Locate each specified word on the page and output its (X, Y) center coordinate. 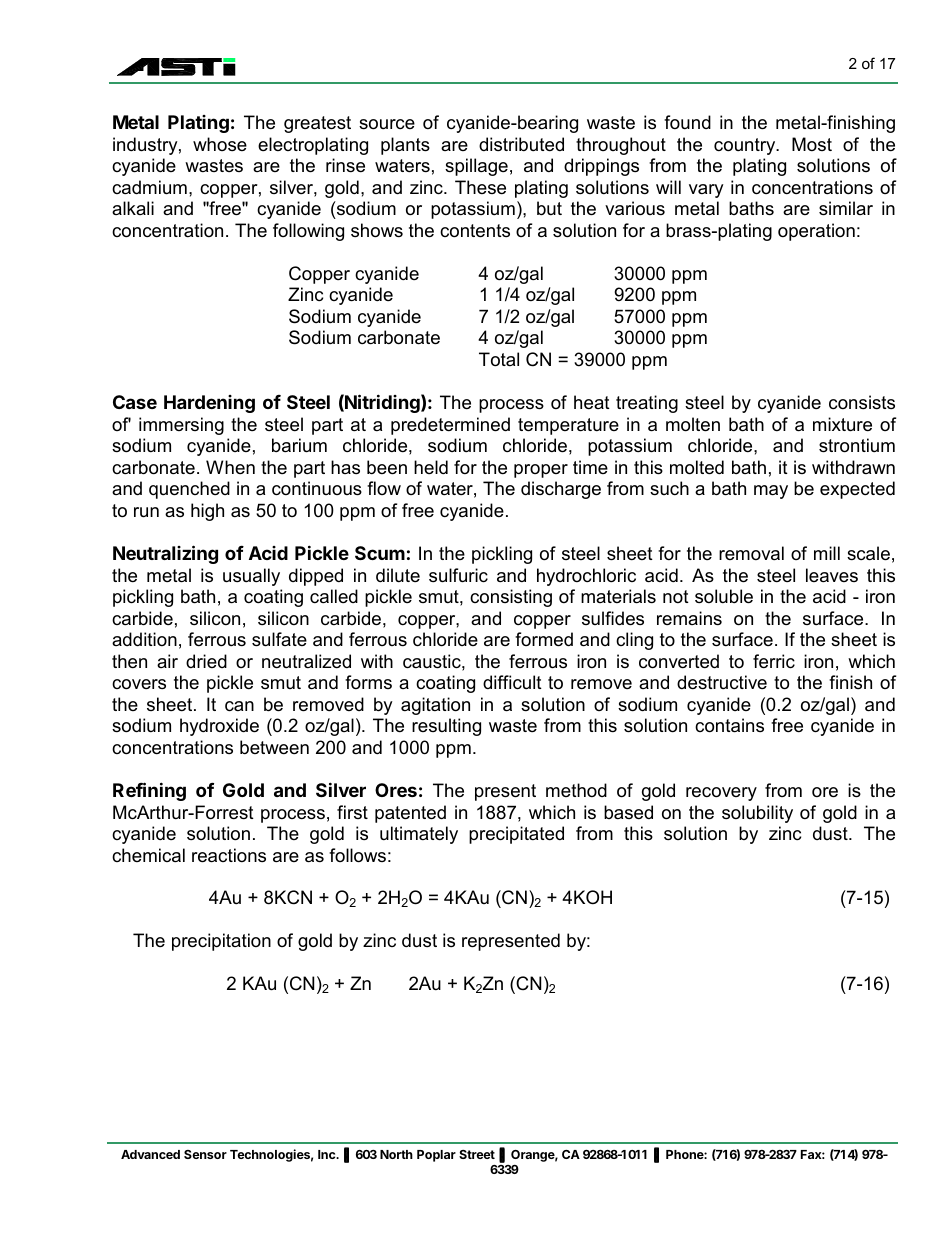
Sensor (205, 1154)
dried (206, 661)
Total (499, 359)
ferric (774, 661)
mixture (842, 424)
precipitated (516, 835)
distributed (521, 144)
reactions (229, 855)
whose (220, 144)
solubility (757, 814)
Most (812, 144)
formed (544, 639)
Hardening (209, 404)
